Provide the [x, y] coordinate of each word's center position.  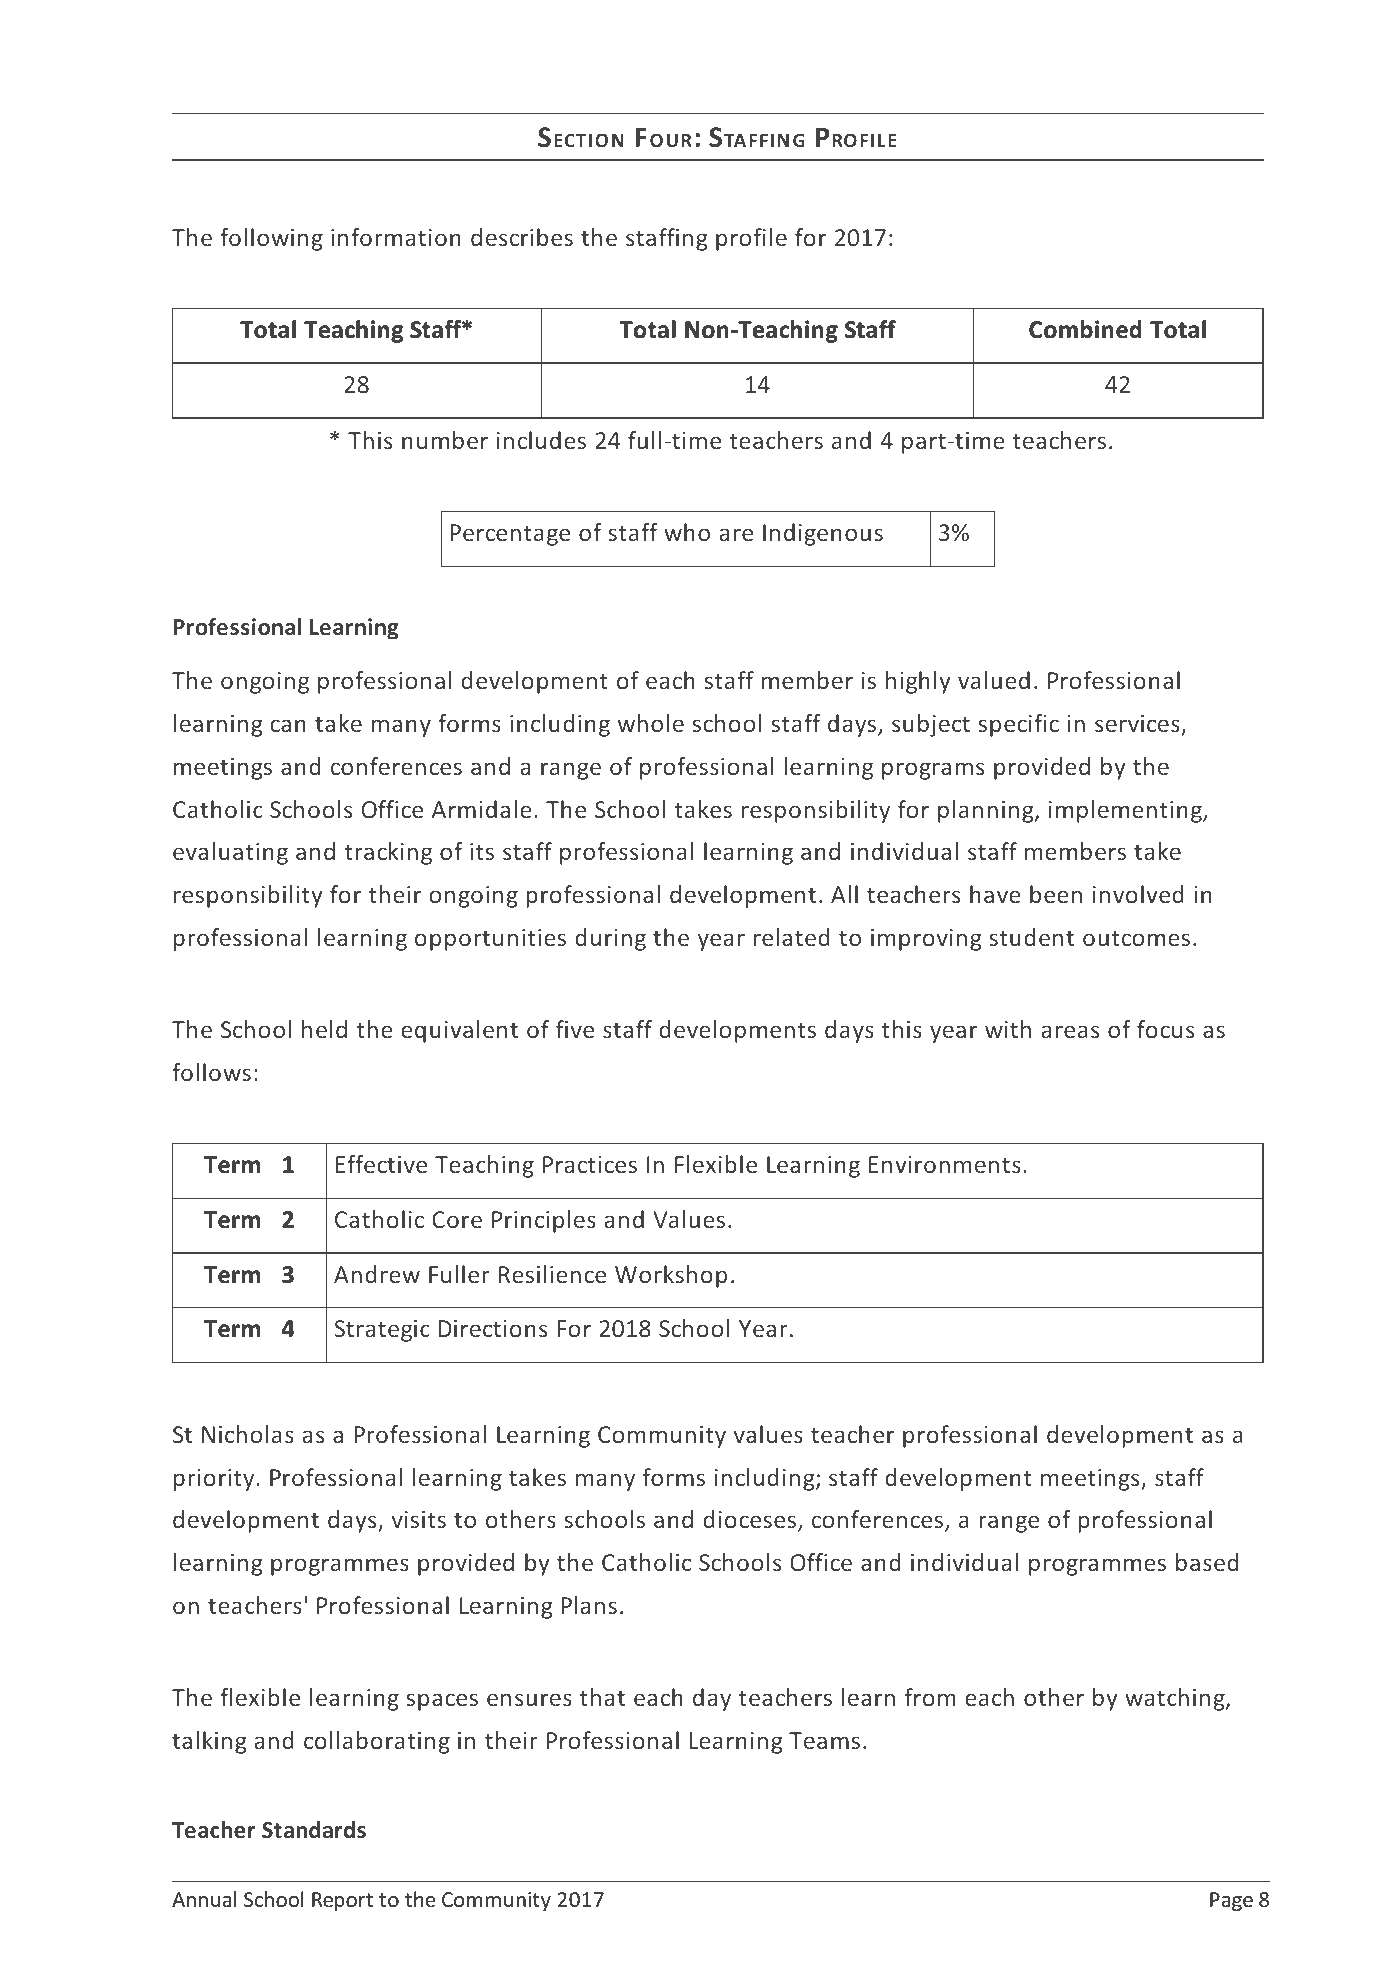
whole [651, 723]
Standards [314, 1830]
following [271, 239]
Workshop [671, 1276]
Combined [1085, 329]
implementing [1126, 811]
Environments [945, 1164]
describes [522, 237]
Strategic [382, 1331]
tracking [388, 853]
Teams [824, 1740]
